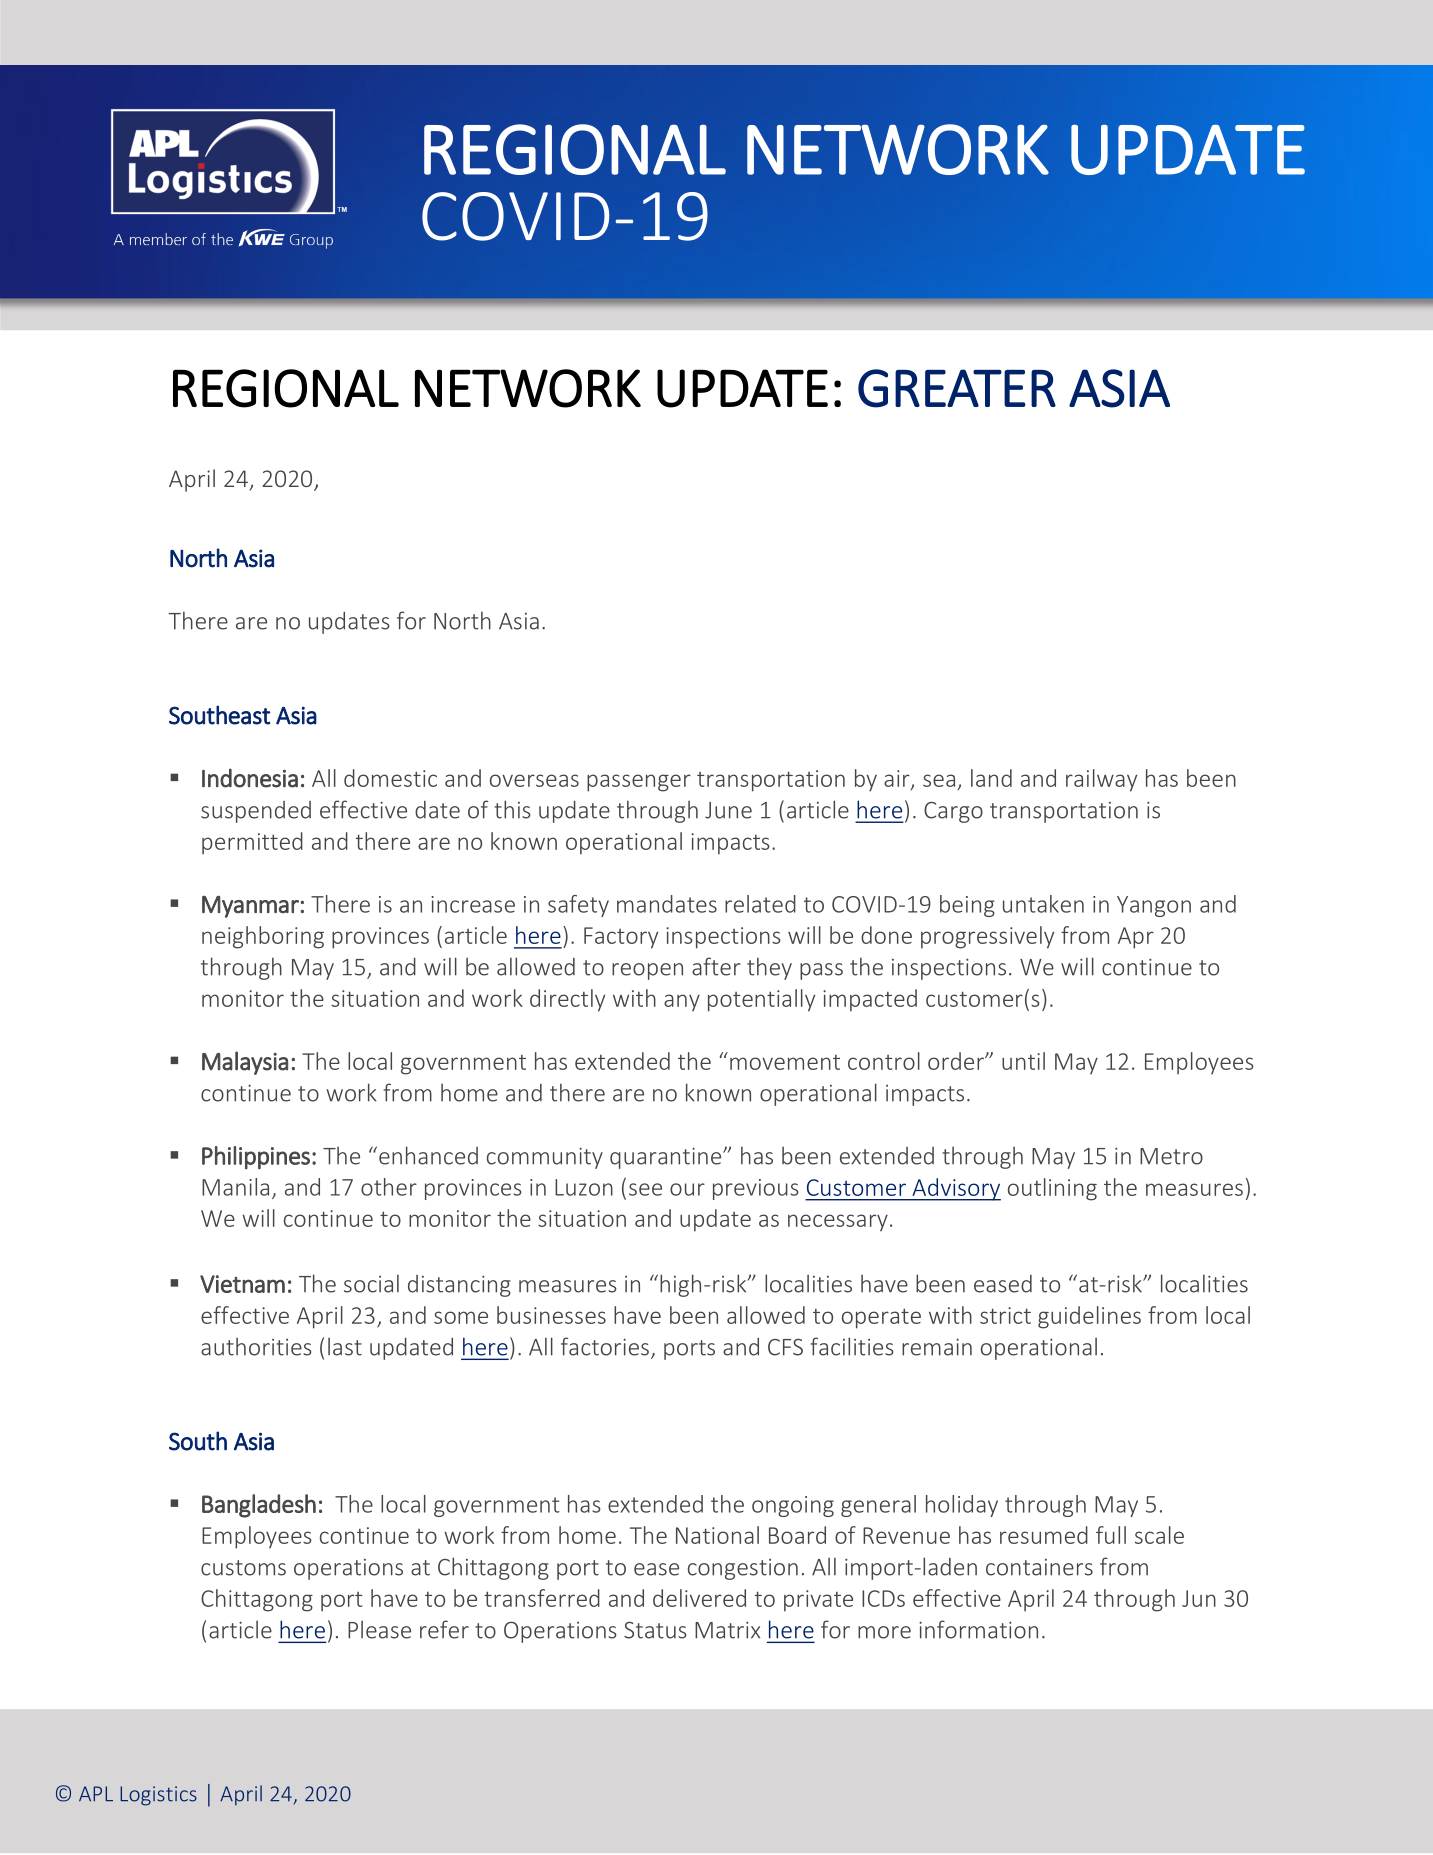  What do you see at coordinates (978, 1629) in the document?
I see `information` at bounding box center [978, 1629].
